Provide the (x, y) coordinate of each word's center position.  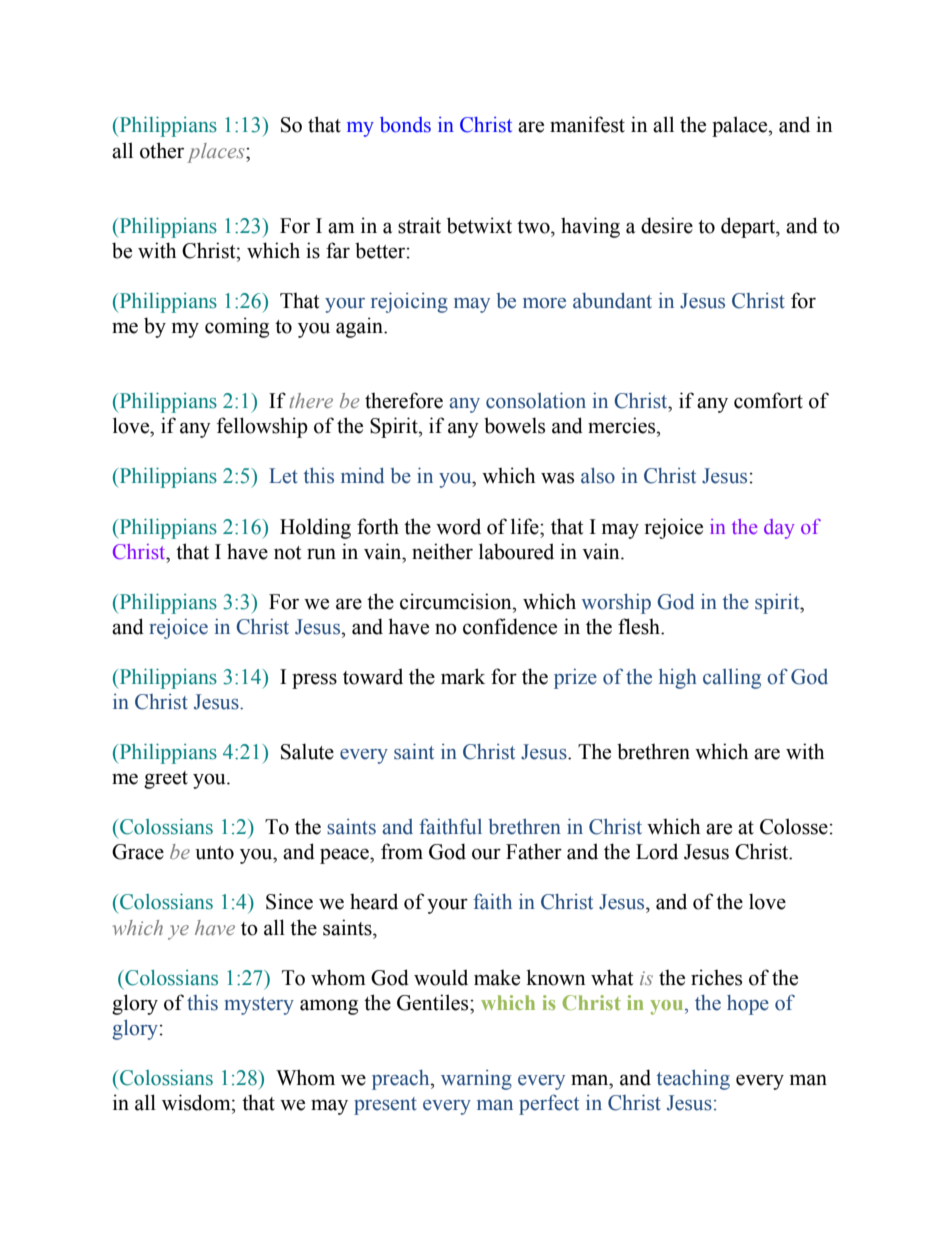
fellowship (262, 427)
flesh (640, 626)
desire (667, 225)
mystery (259, 1006)
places (217, 153)
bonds (405, 125)
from (402, 851)
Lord (657, 851)
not (287, 553)
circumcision (457, 601)
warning (476, 1080)
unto (214, 853)
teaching (693, 1079)
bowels (514, 425)
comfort (768, 400)
